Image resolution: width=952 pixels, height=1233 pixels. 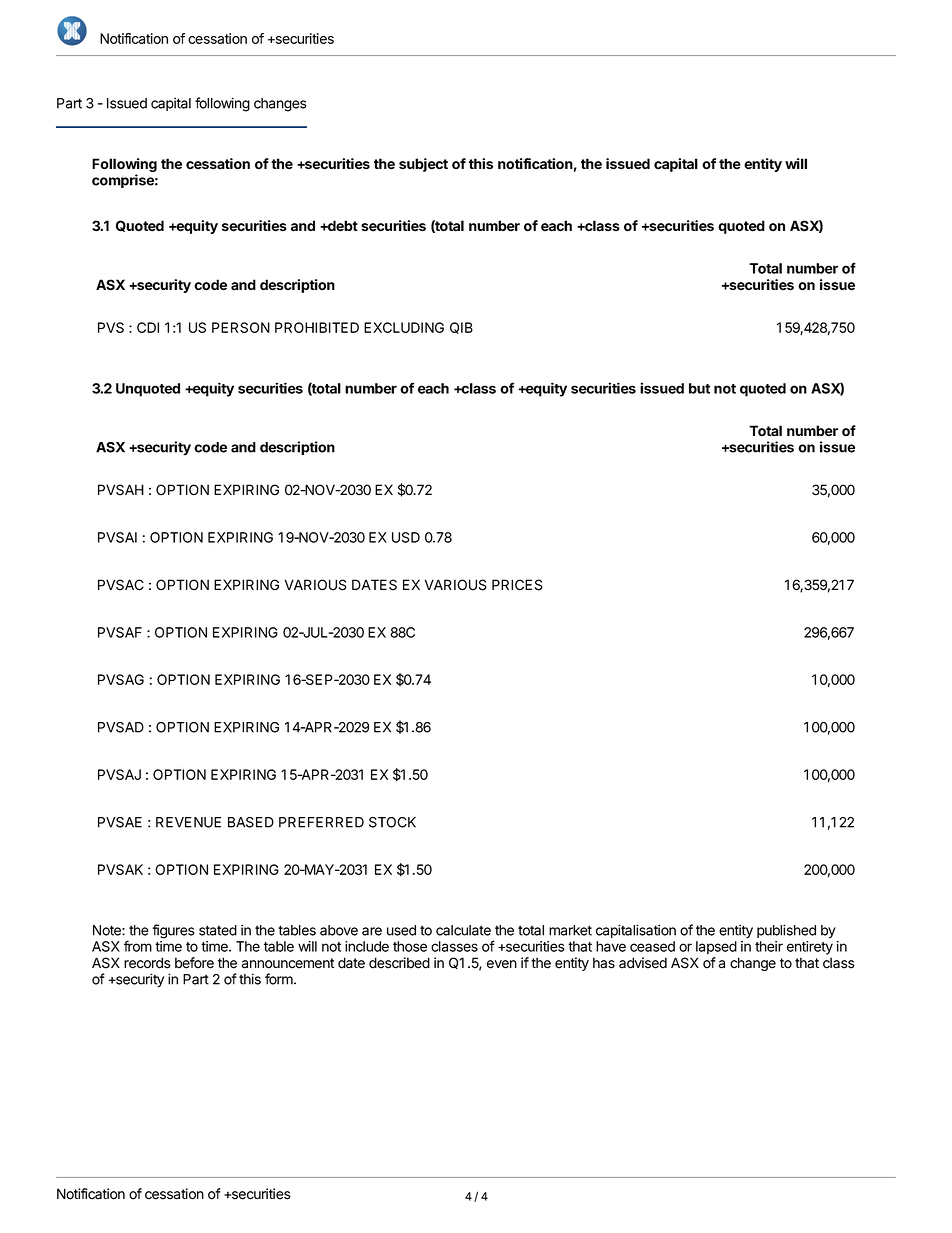 What do you see at coordinates (317, 327) in the page?
I see `PROHIBITED` at bounding box center [317, 327].
